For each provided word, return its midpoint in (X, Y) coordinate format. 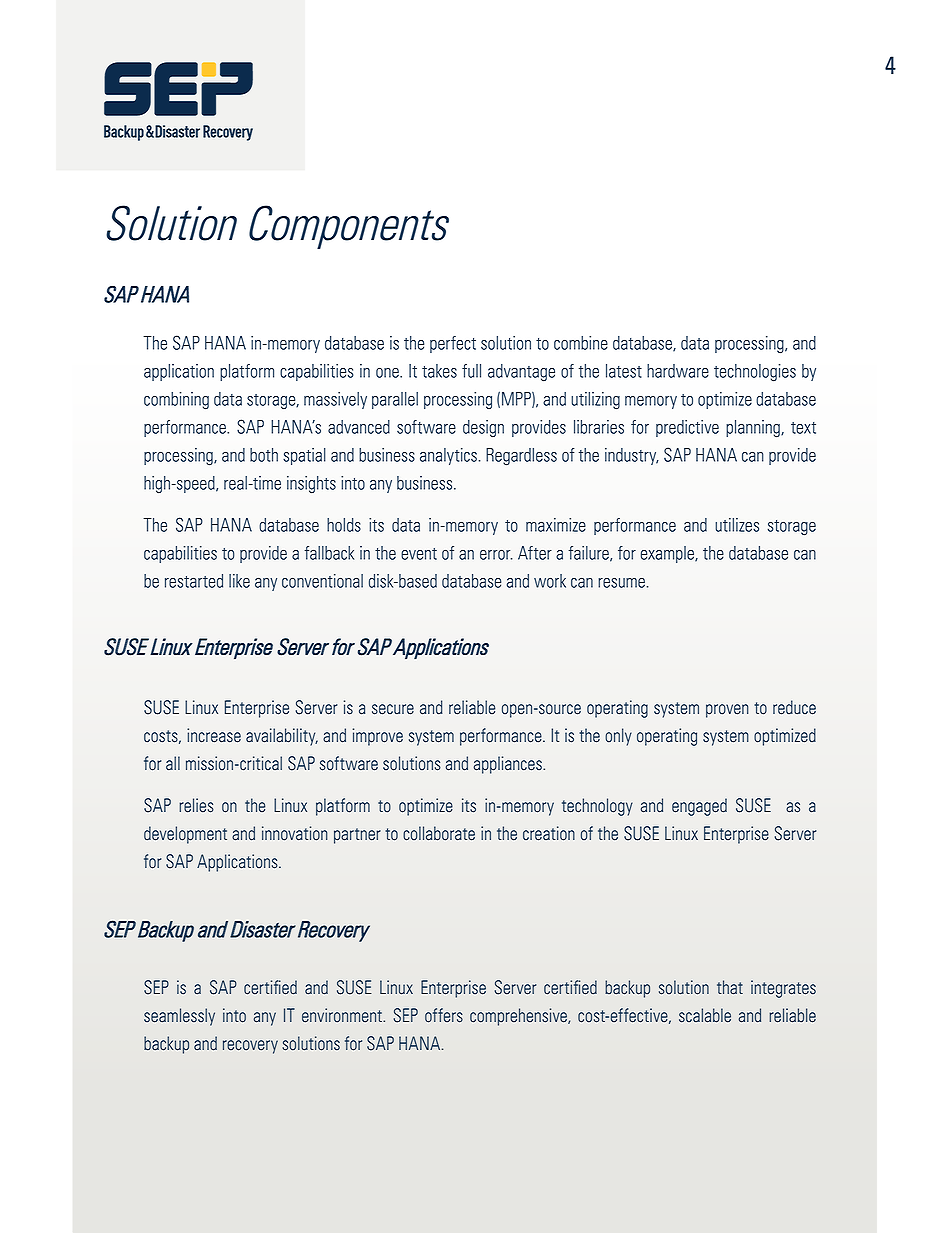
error (496, 555)
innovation (295, 833)
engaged (699, 807)
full (471, 371)
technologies (755, 372)
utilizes (737, 525)
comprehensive (519, 1017)
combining (176, 400)
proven (727, 711)
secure (393, 709)
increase (214, 735)
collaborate (439, 833)
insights (311, 484)
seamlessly (179, 1017)
